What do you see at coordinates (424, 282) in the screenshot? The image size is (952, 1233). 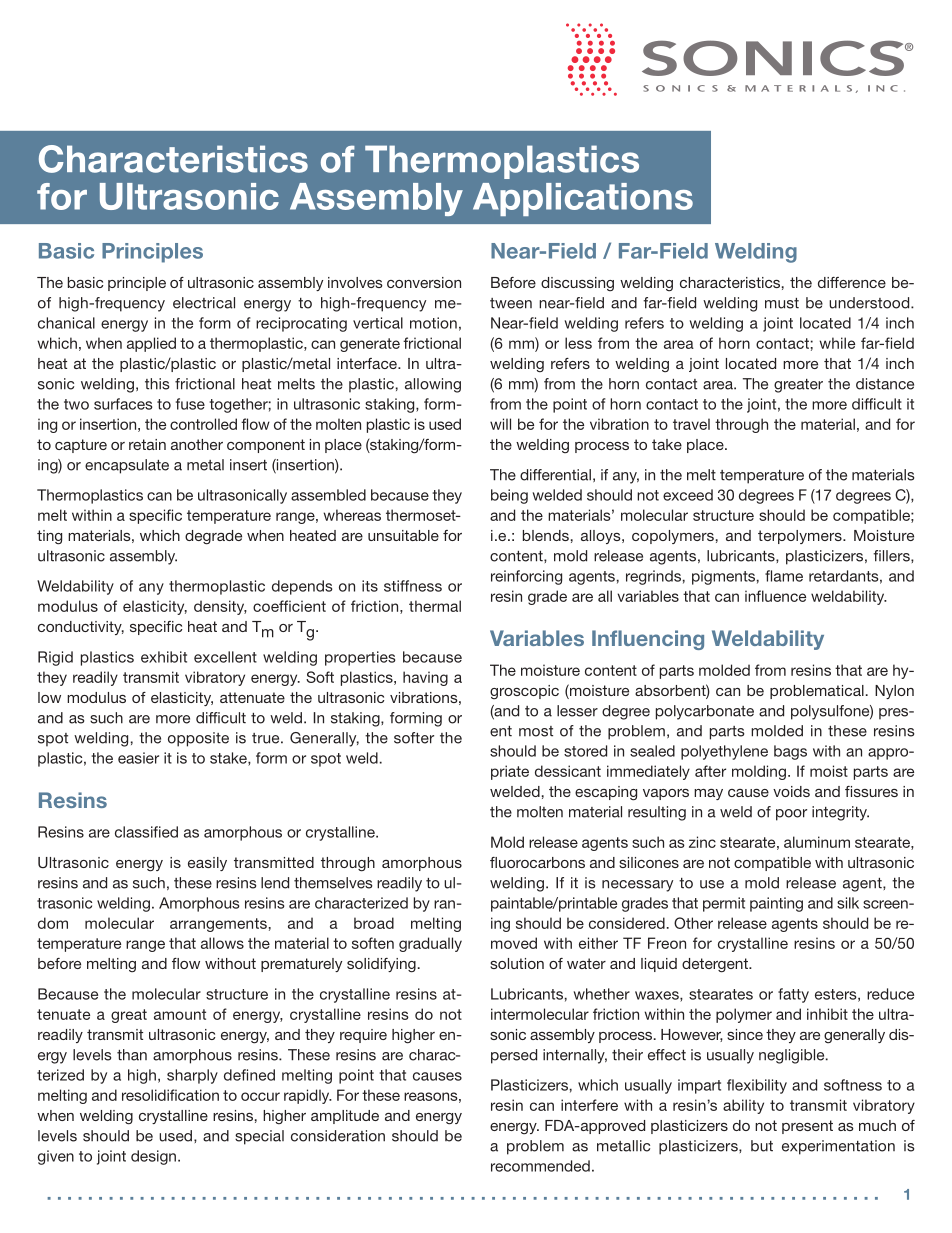 I see `conversion` at bounding box center [424, 282].
